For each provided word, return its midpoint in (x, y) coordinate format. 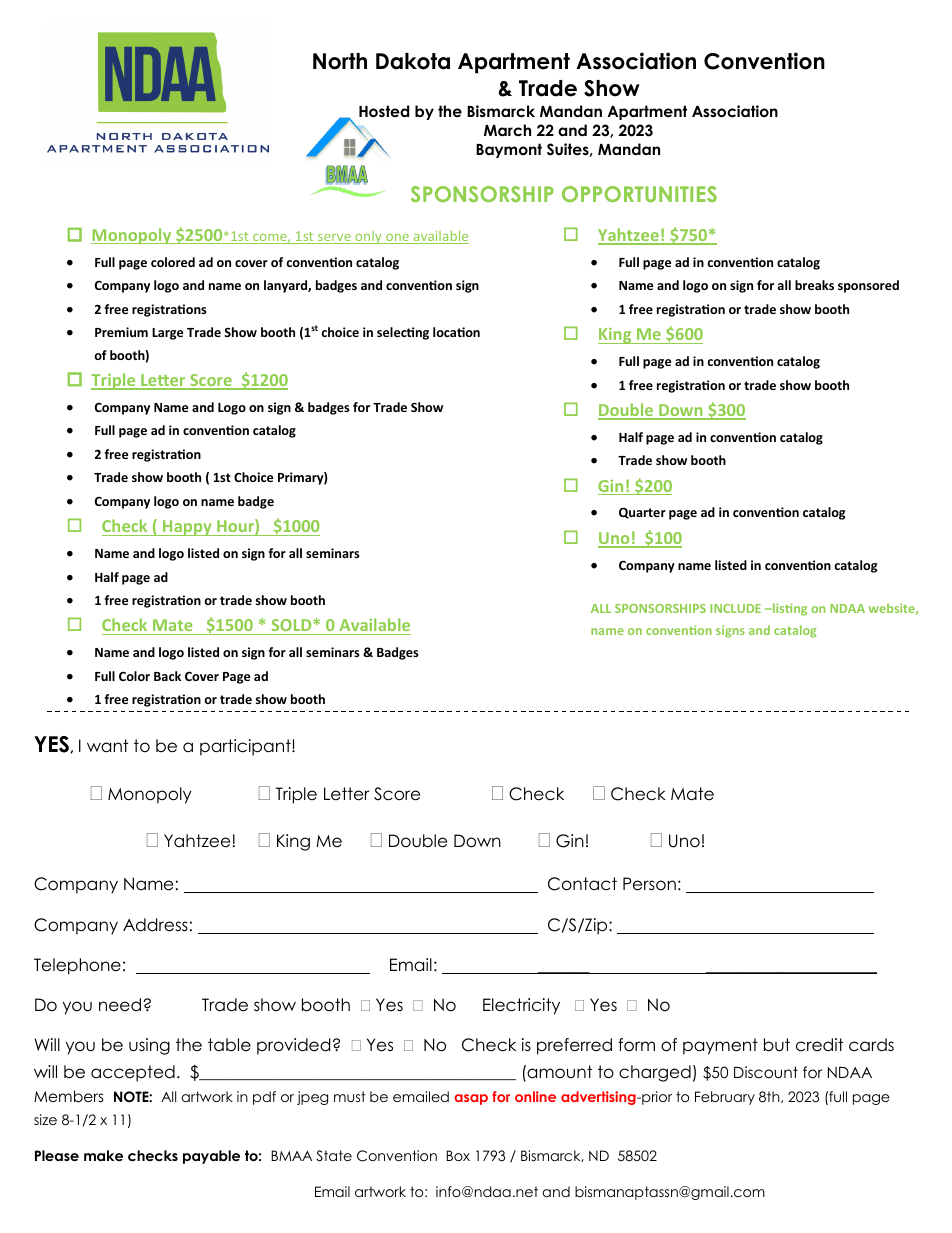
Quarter (642, 513)
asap (471, 1099)
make (103, 1155)
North (340, 61)
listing (789, 609)
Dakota (413, 61)
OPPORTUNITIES (639, 194)
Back (167, 676)
